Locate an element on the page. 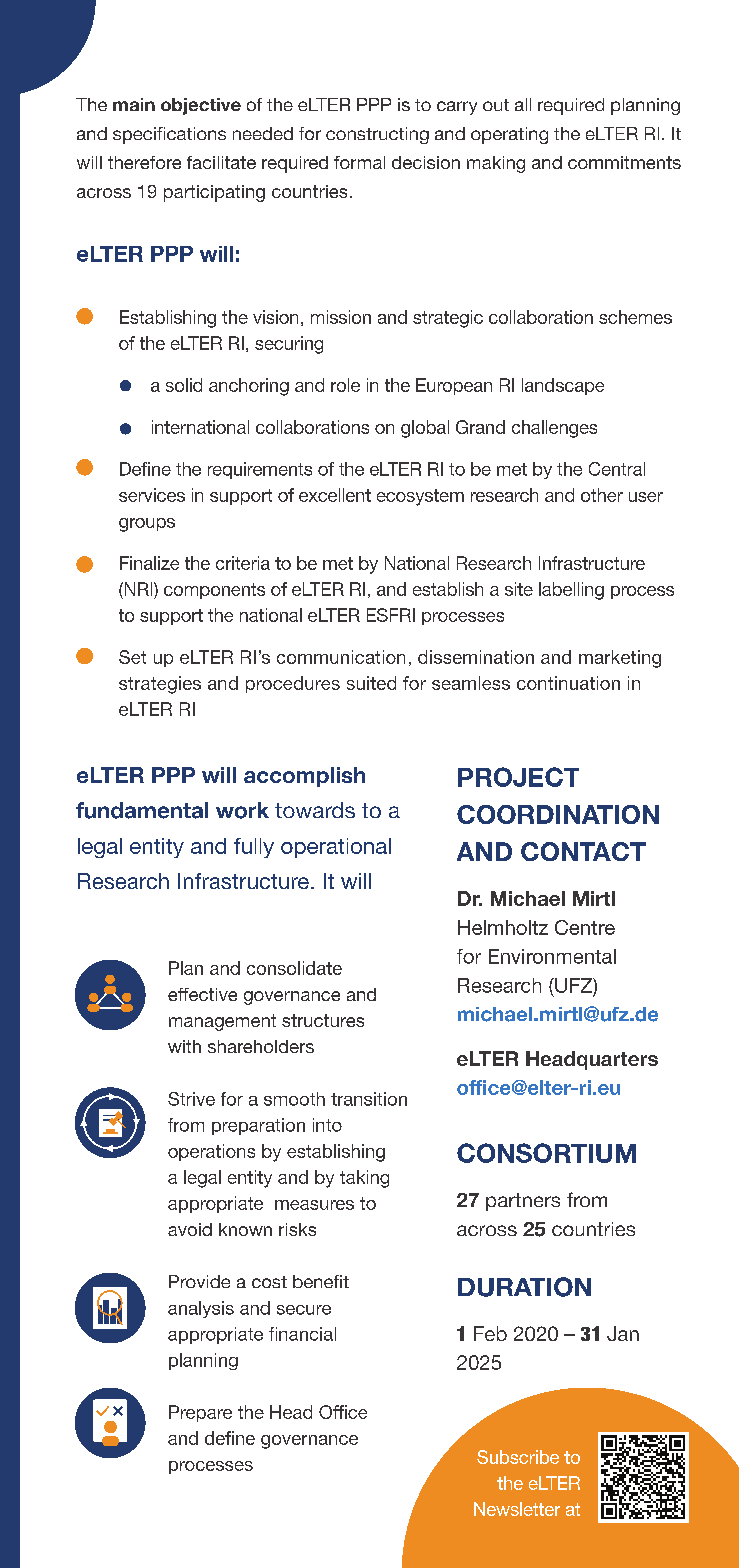  Prepare is located at coordinates (200, 1413).
